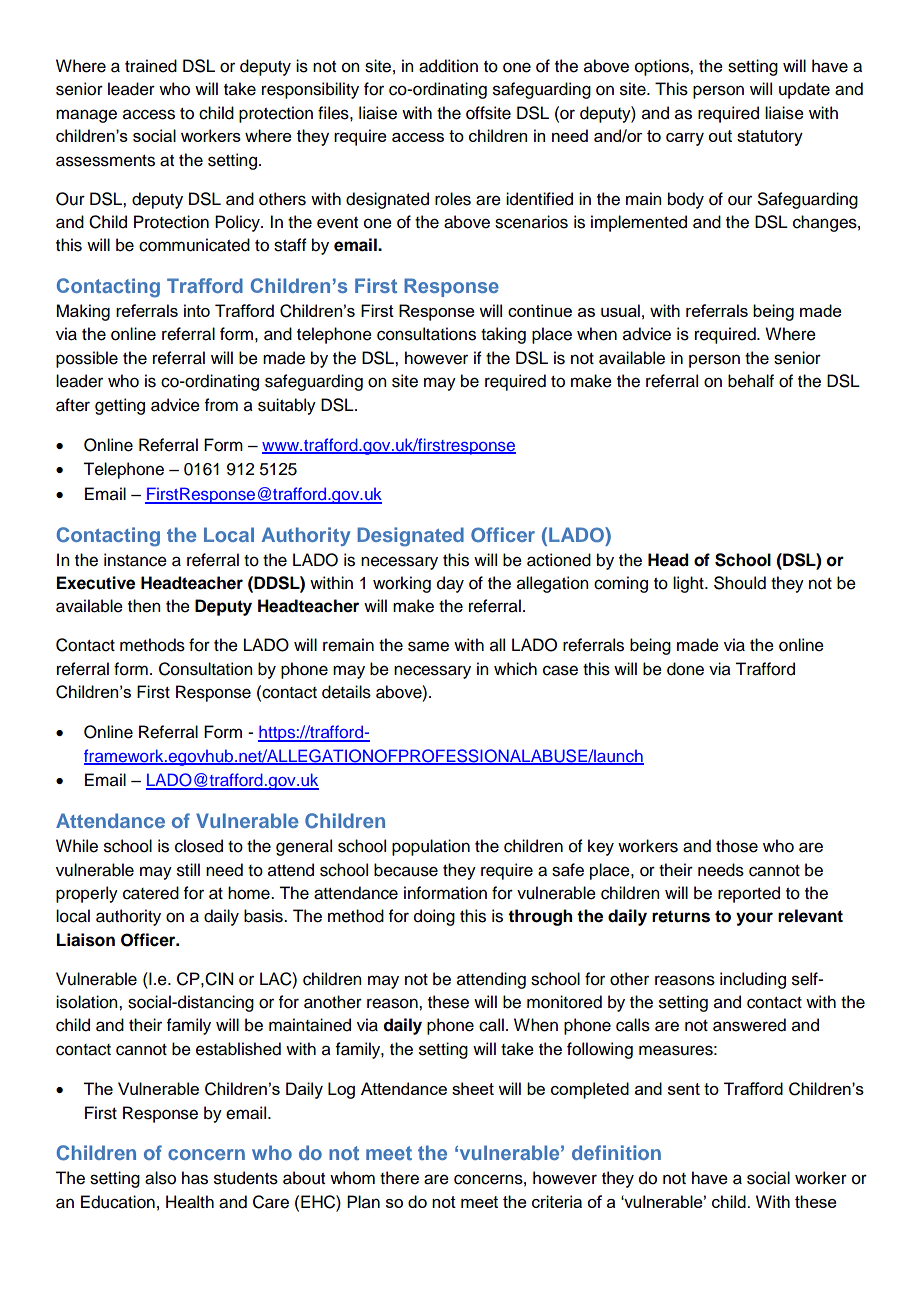  Describe the element at coordinates (160, 1178) in the document. I see `also` at that location.
